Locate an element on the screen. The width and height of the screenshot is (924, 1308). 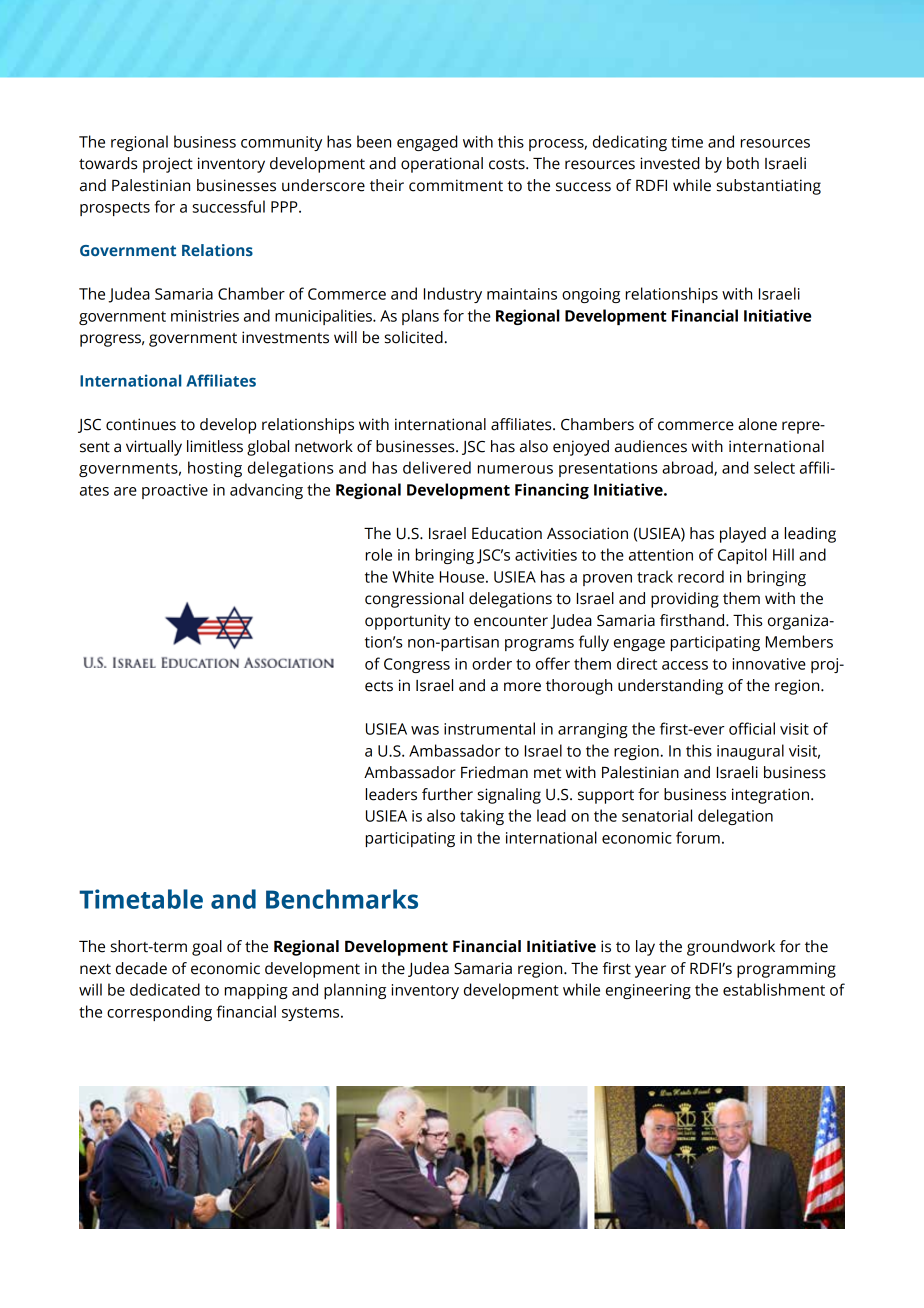
proactive is located at coordinates (175, 491).
